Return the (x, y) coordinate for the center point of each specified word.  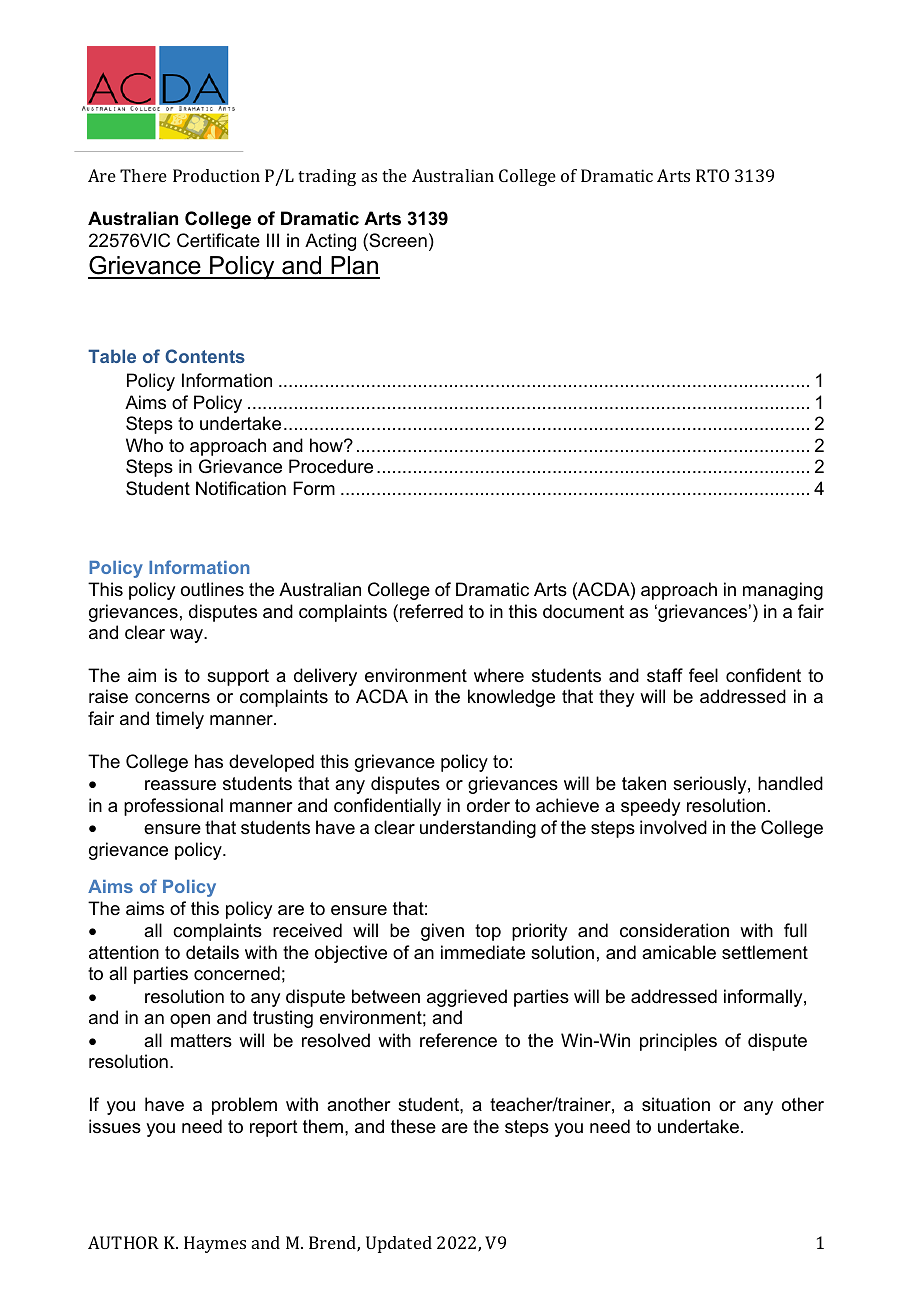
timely (180, 720)
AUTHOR (123, 1242)
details (212, 952)
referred (431, 611)
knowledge (511, 698)
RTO (712, 175)
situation (676, 1104)
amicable (679, 952)
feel (703, 675)
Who (144, 445)
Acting (330, 242)
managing (783, 591)
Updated (399, 1244)
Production (216, 175)
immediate (483, 952)
